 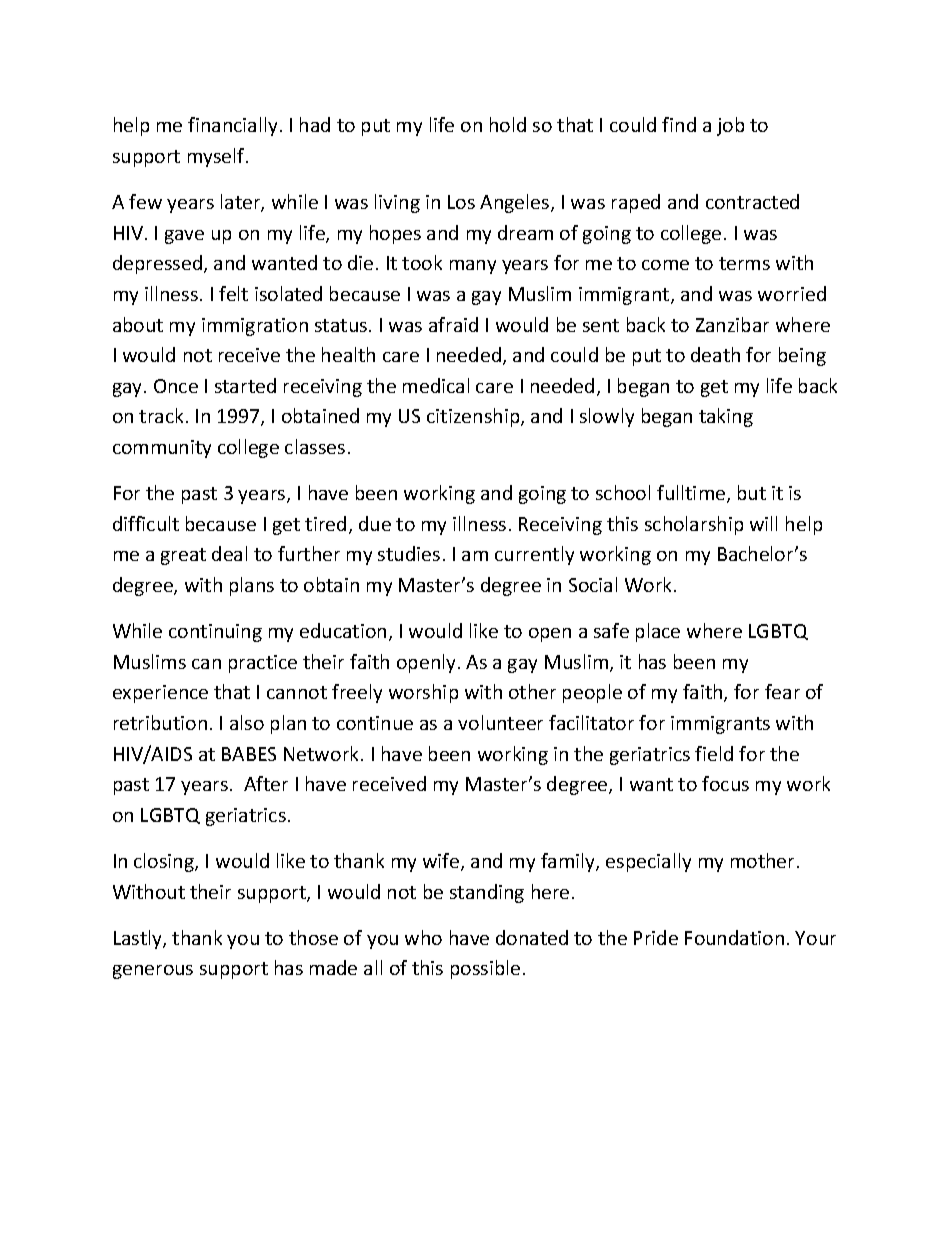 I want to click on will, so click(x=763, y=523).
